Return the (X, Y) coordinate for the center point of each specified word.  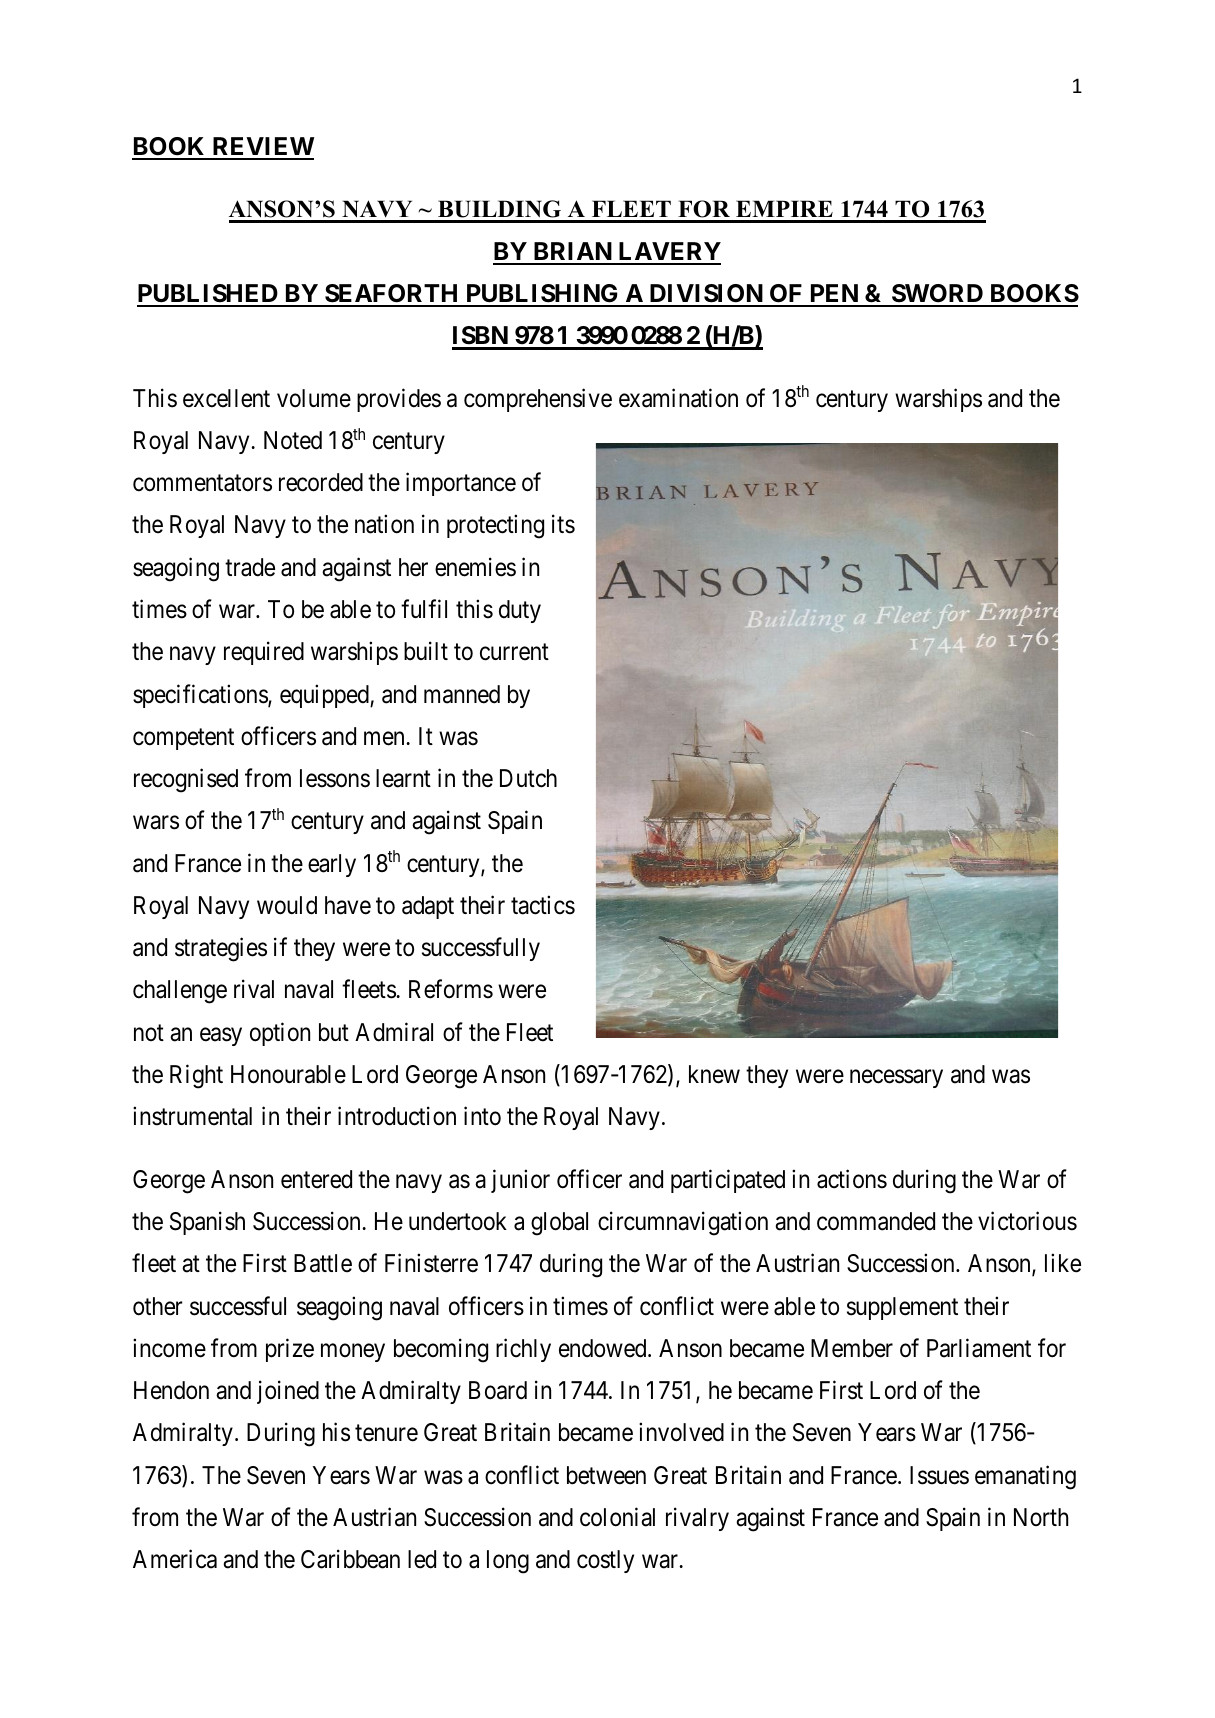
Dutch (528, 778)
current (514, 652)
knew (714, 1074)
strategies (221, 949)
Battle (323, 1263)
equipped (325, 696)
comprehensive (538, 400)
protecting (495, 527)
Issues (939, 1475)
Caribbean (350, 1559)
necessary (896, 1078)
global (559, 1224)
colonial (617, 1517)
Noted (293, 440)
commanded (876, 1221)
